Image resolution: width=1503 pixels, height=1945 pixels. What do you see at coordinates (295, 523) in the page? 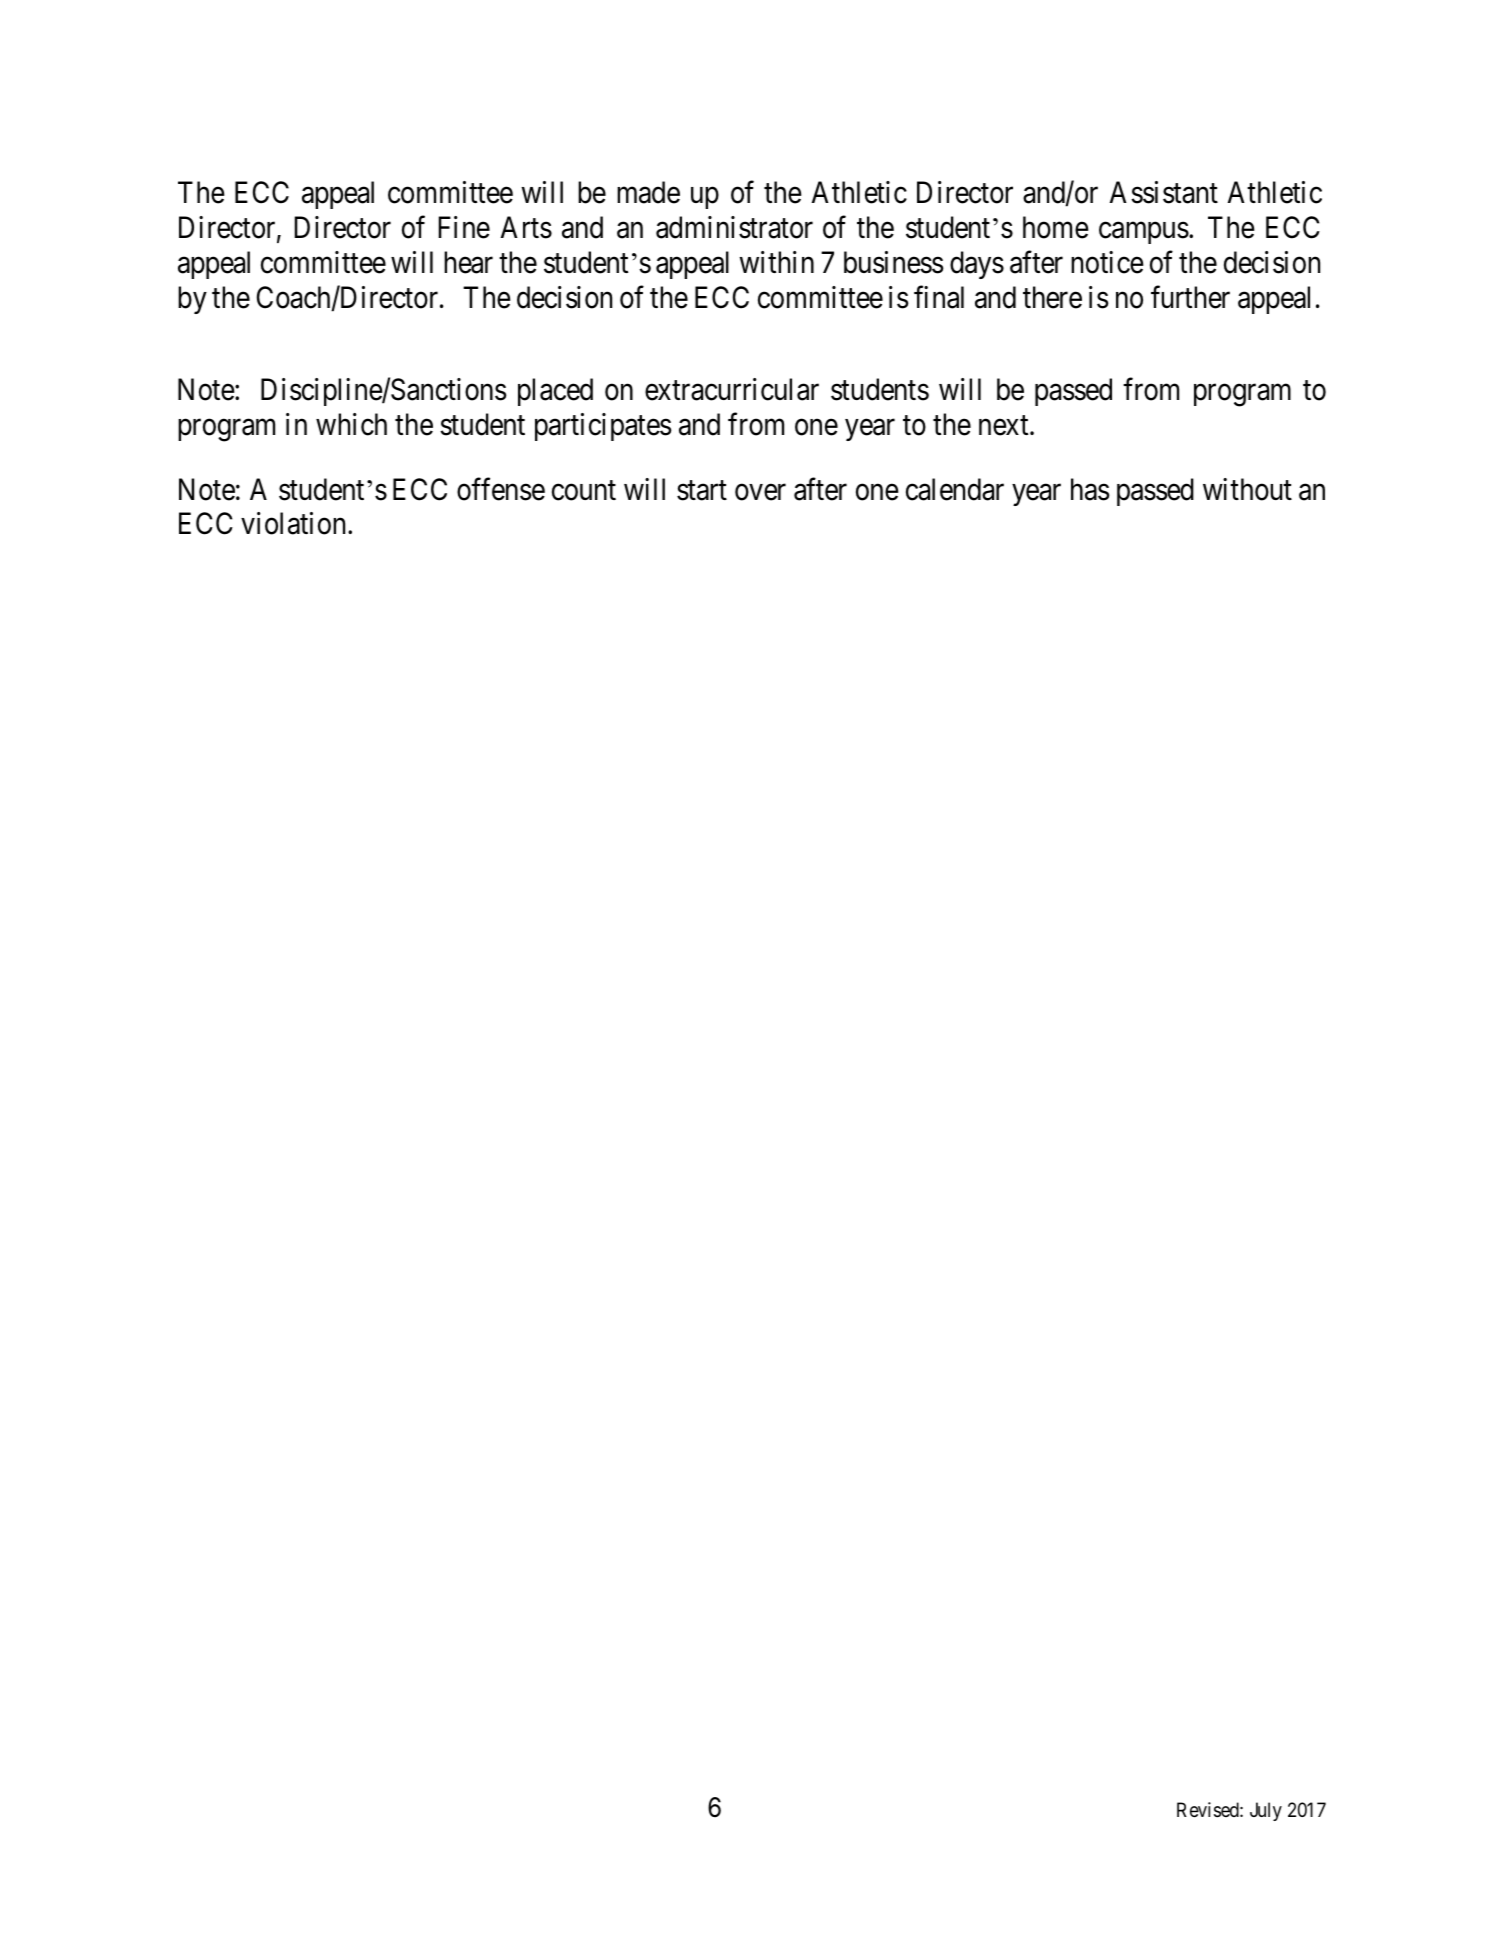
I see `violation` at bounding box center [295, 523].
